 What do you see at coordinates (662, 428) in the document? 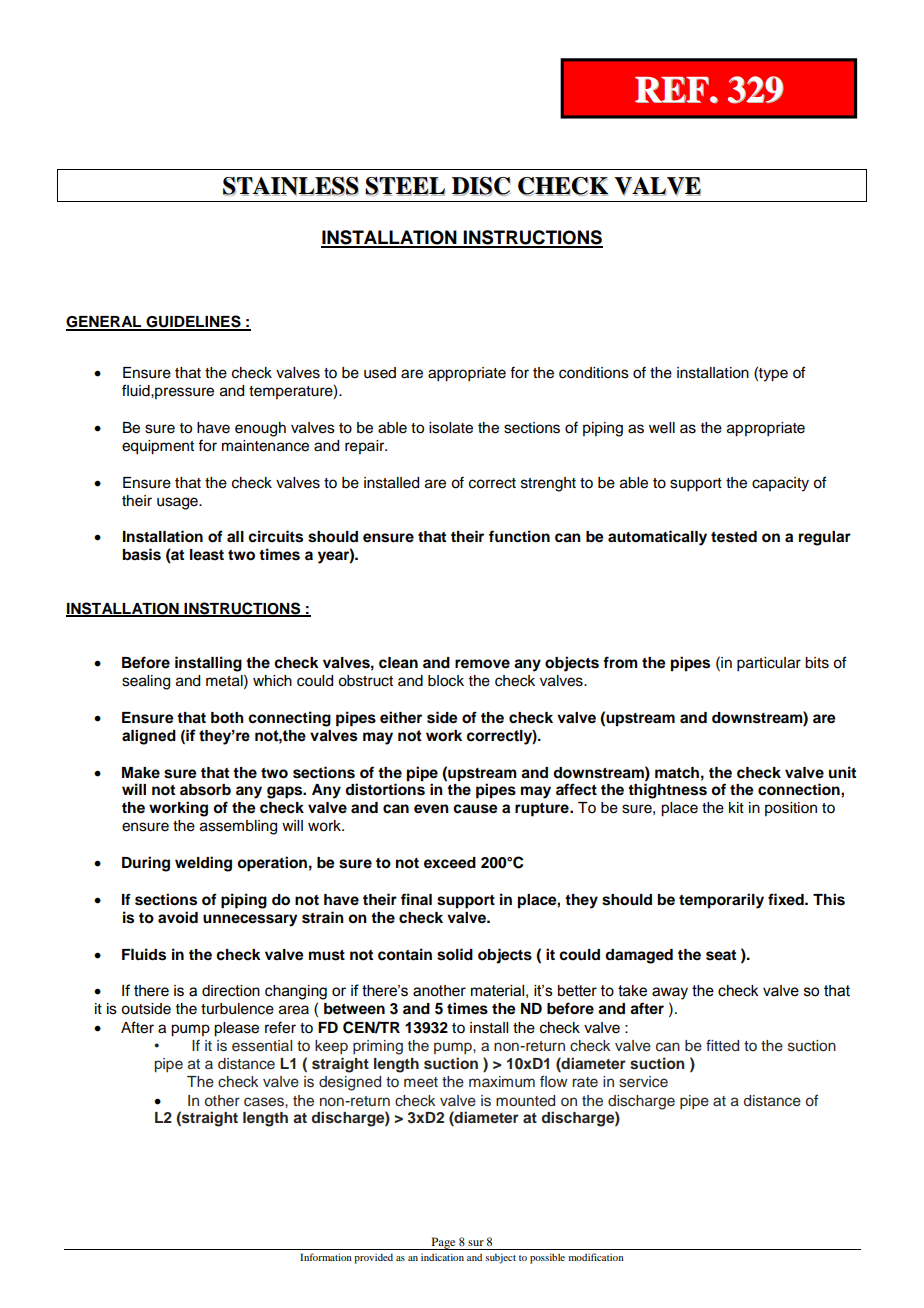
I see `well` at bounding box center [662, 428].
